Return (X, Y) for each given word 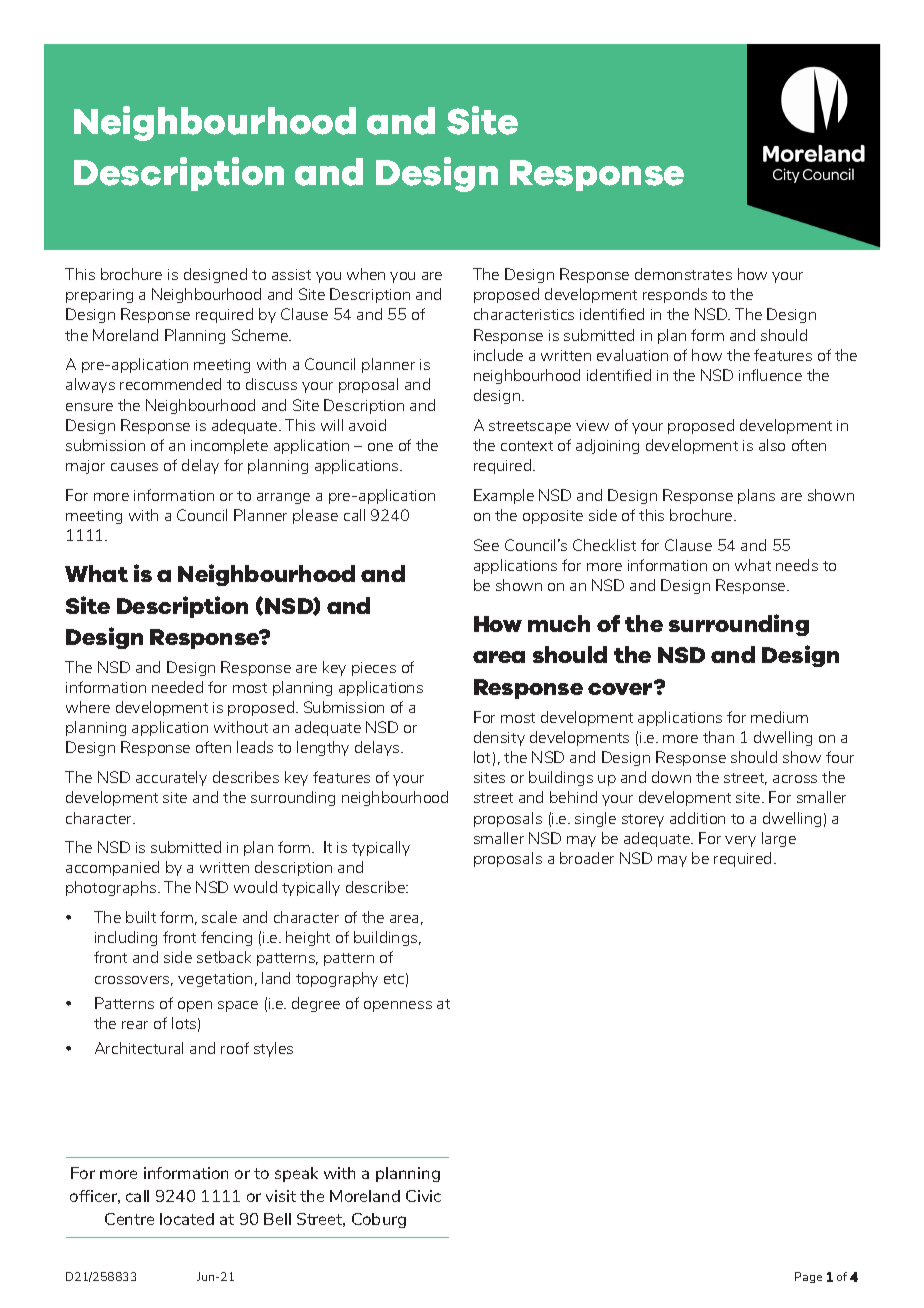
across (795, 779)
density (499, 738)
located (187, 1219)
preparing (99, 296)
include (498, 355)
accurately (171, 778)
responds (675, 295)
